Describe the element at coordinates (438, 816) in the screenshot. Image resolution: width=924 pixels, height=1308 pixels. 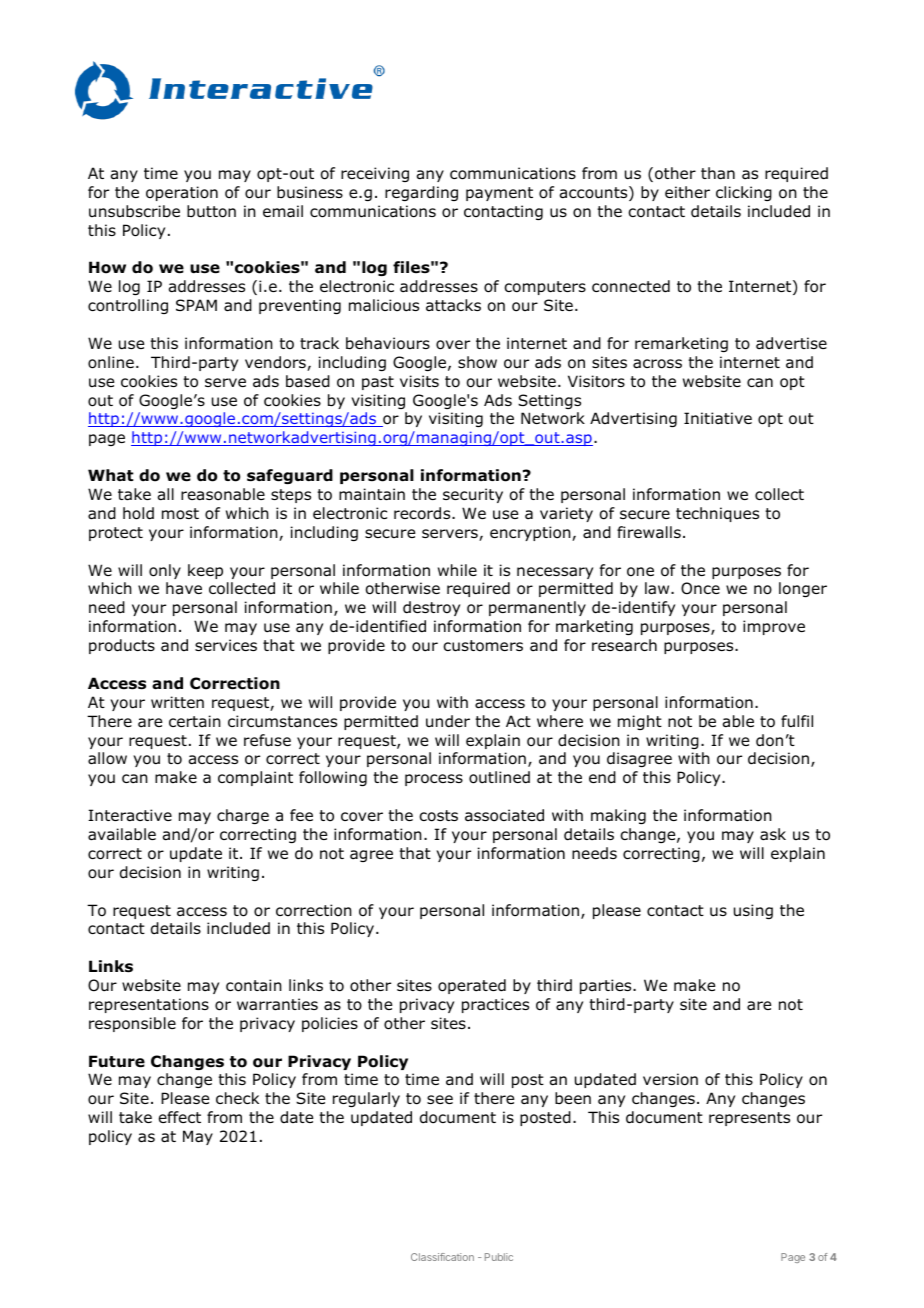
I see `costs` at that location.
